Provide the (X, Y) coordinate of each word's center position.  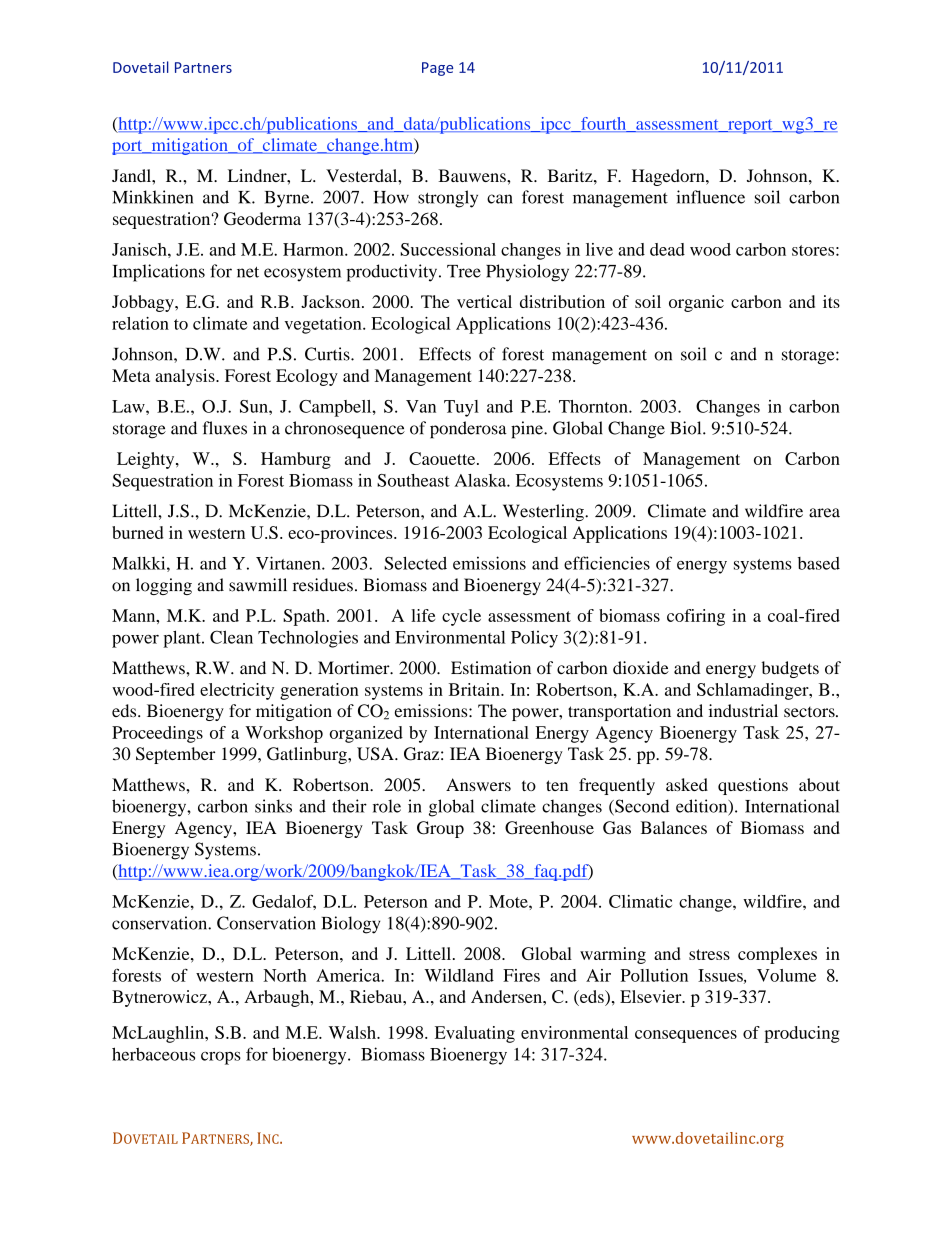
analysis (186, 377)
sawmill (258, 585)
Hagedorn (669, 177)
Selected (415, 563)
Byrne (288, 199)
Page (437, 69)
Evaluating (475, 1034)
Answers (478, 784)
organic (696, 303)
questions (753, 786)
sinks (273, 806)
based (819, 563)
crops (221, 1058)
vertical (484, 301)
